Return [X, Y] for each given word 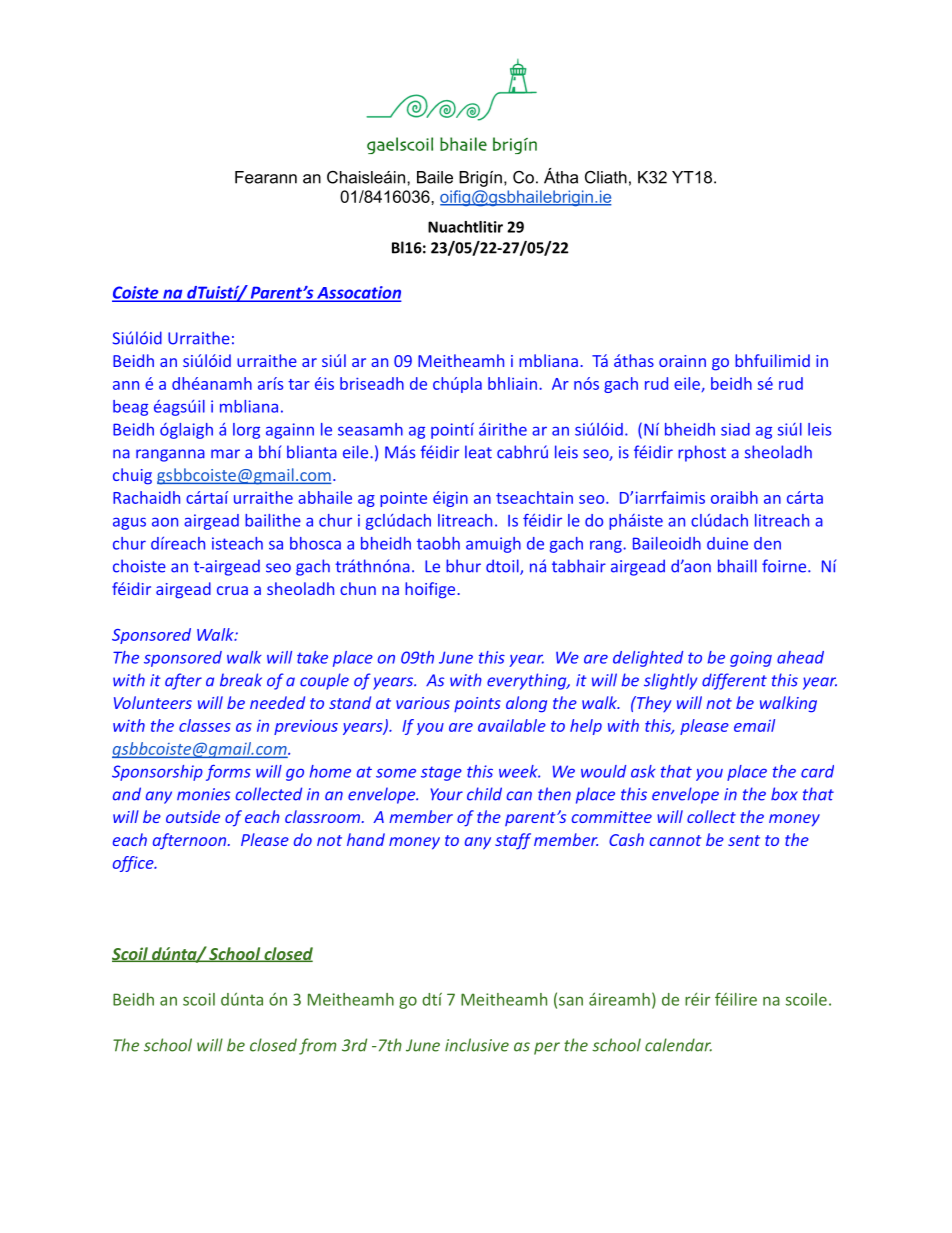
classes [205, 725]
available [512, 725]
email [754, 725]
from [317, 1046]
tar [299, 384]
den [767, 543]
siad [735, 429]
